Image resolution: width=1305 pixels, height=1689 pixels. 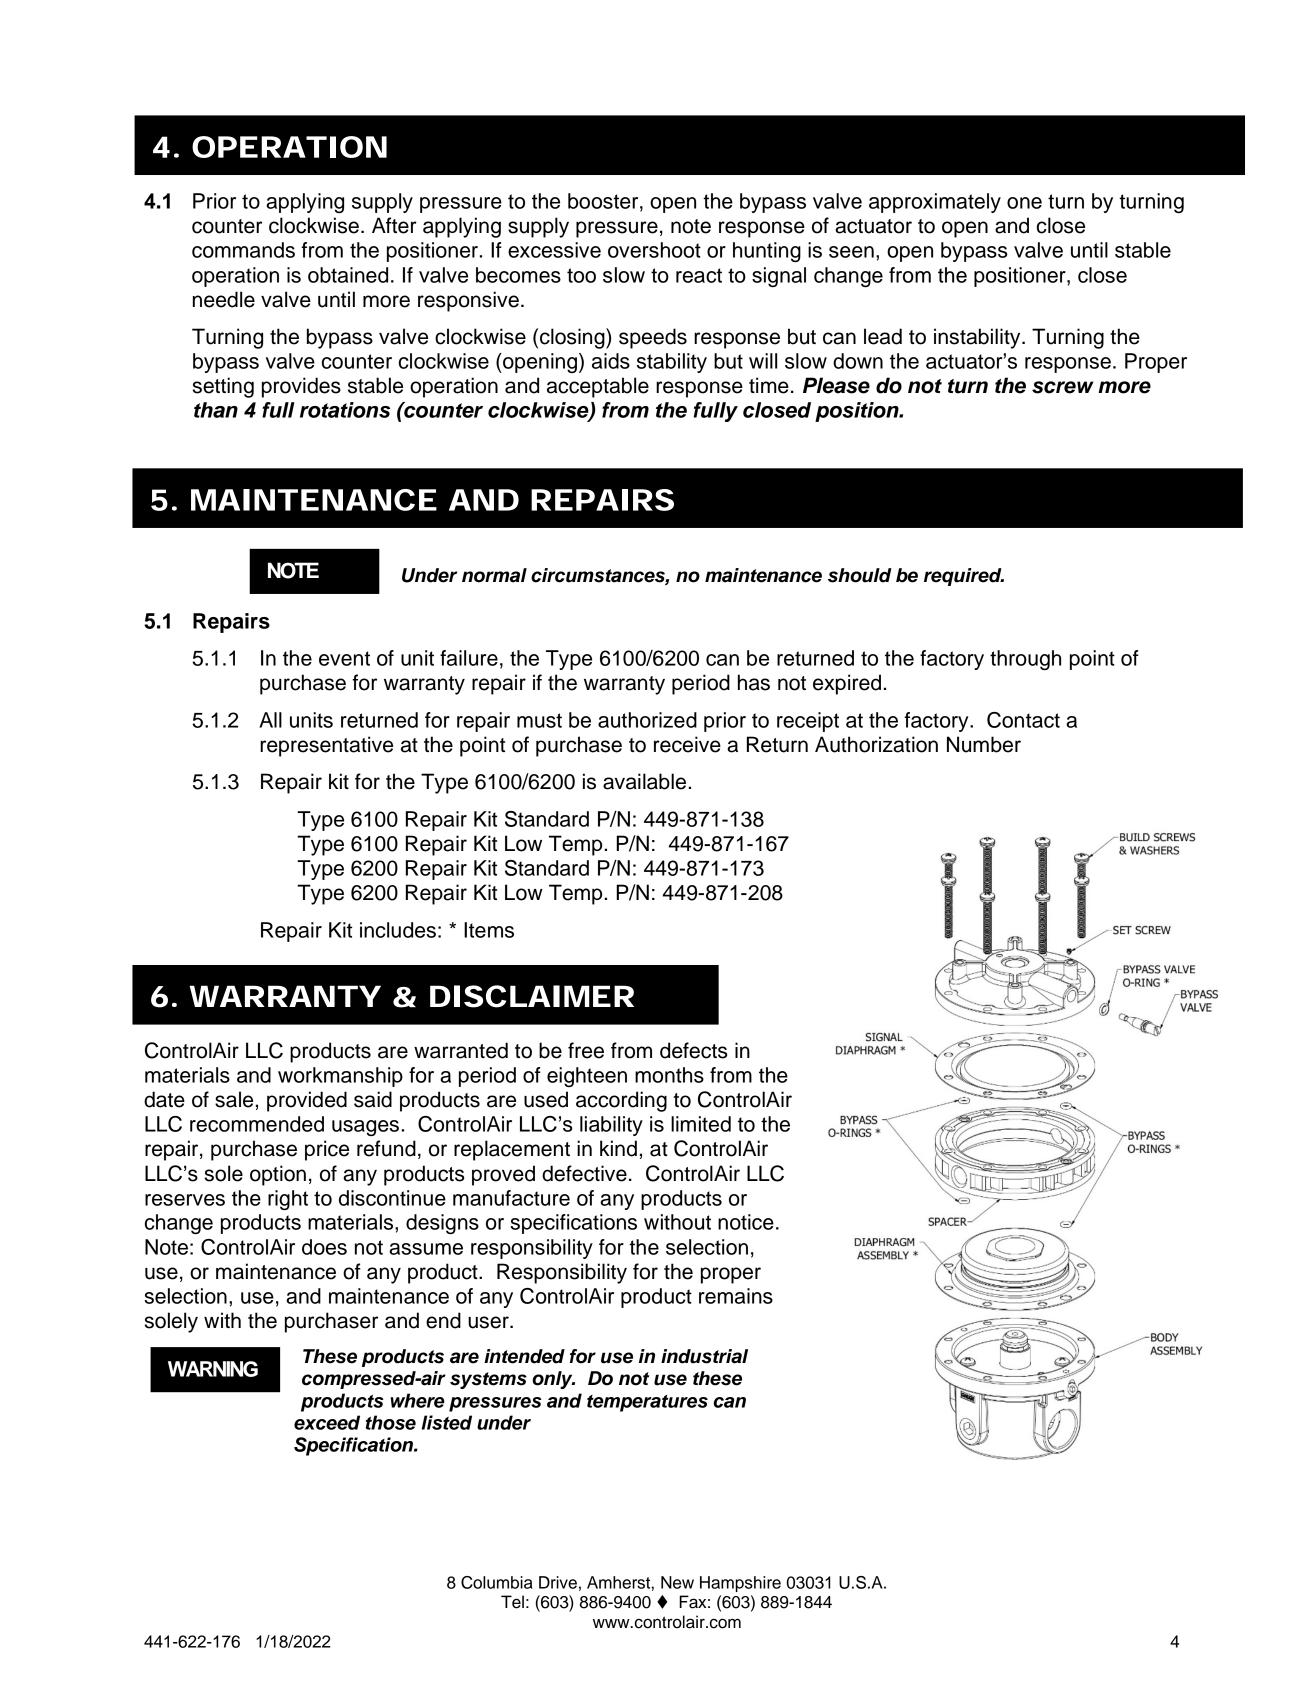 I want to click on approximately, so click(x=935, y=203).
